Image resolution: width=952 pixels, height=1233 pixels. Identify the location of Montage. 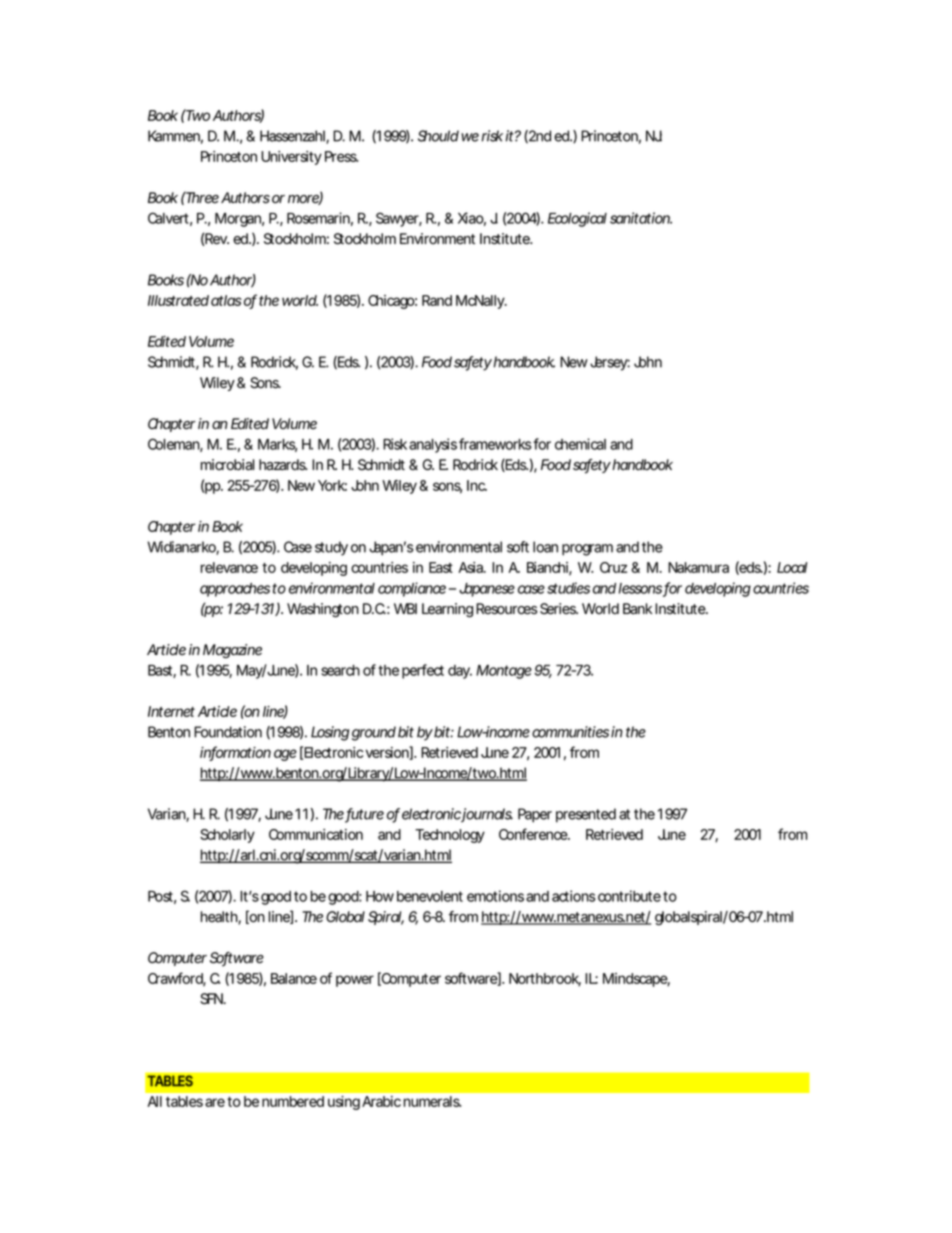
(504, 672).
